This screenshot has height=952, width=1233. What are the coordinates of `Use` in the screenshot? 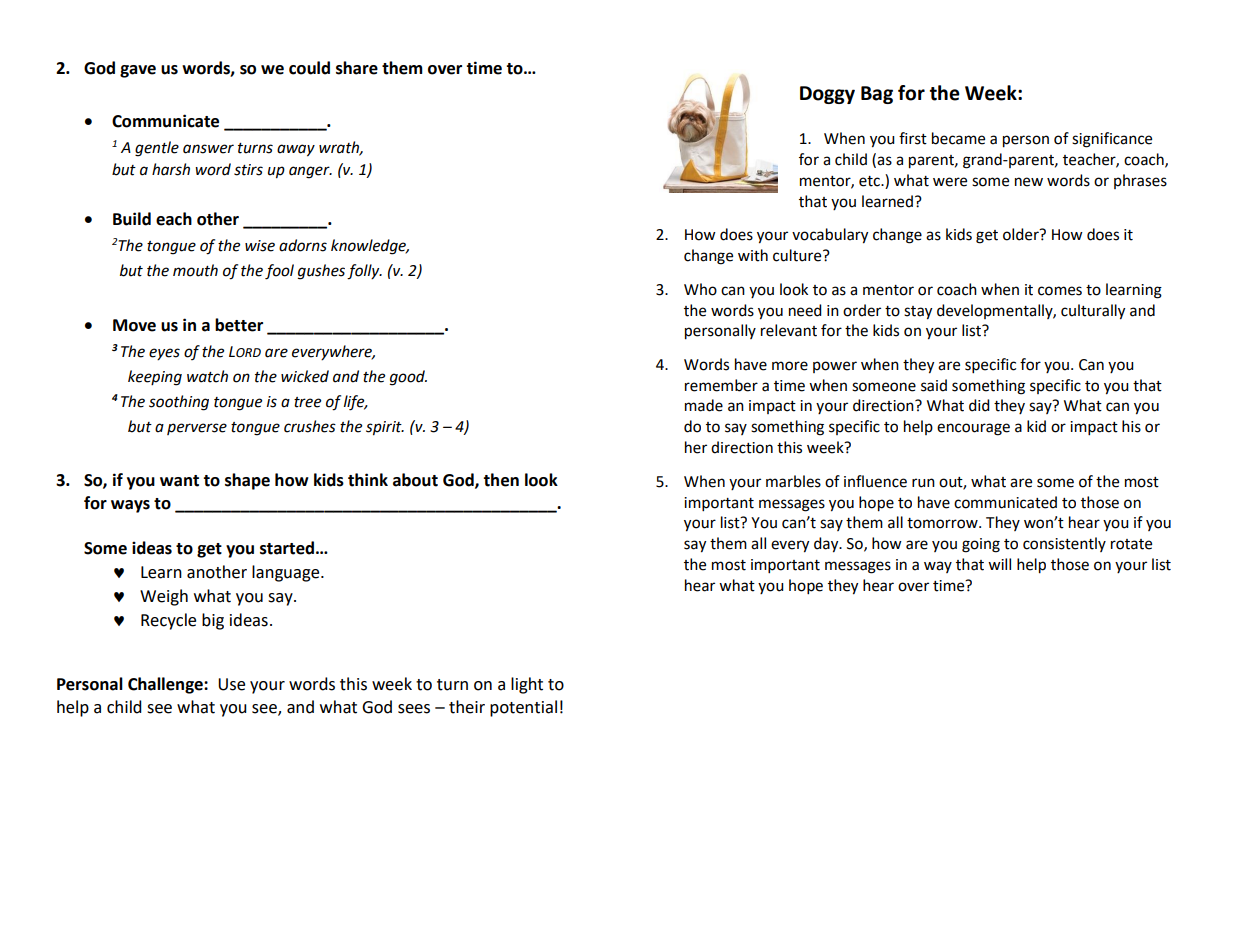 It's located at (231, 684).
